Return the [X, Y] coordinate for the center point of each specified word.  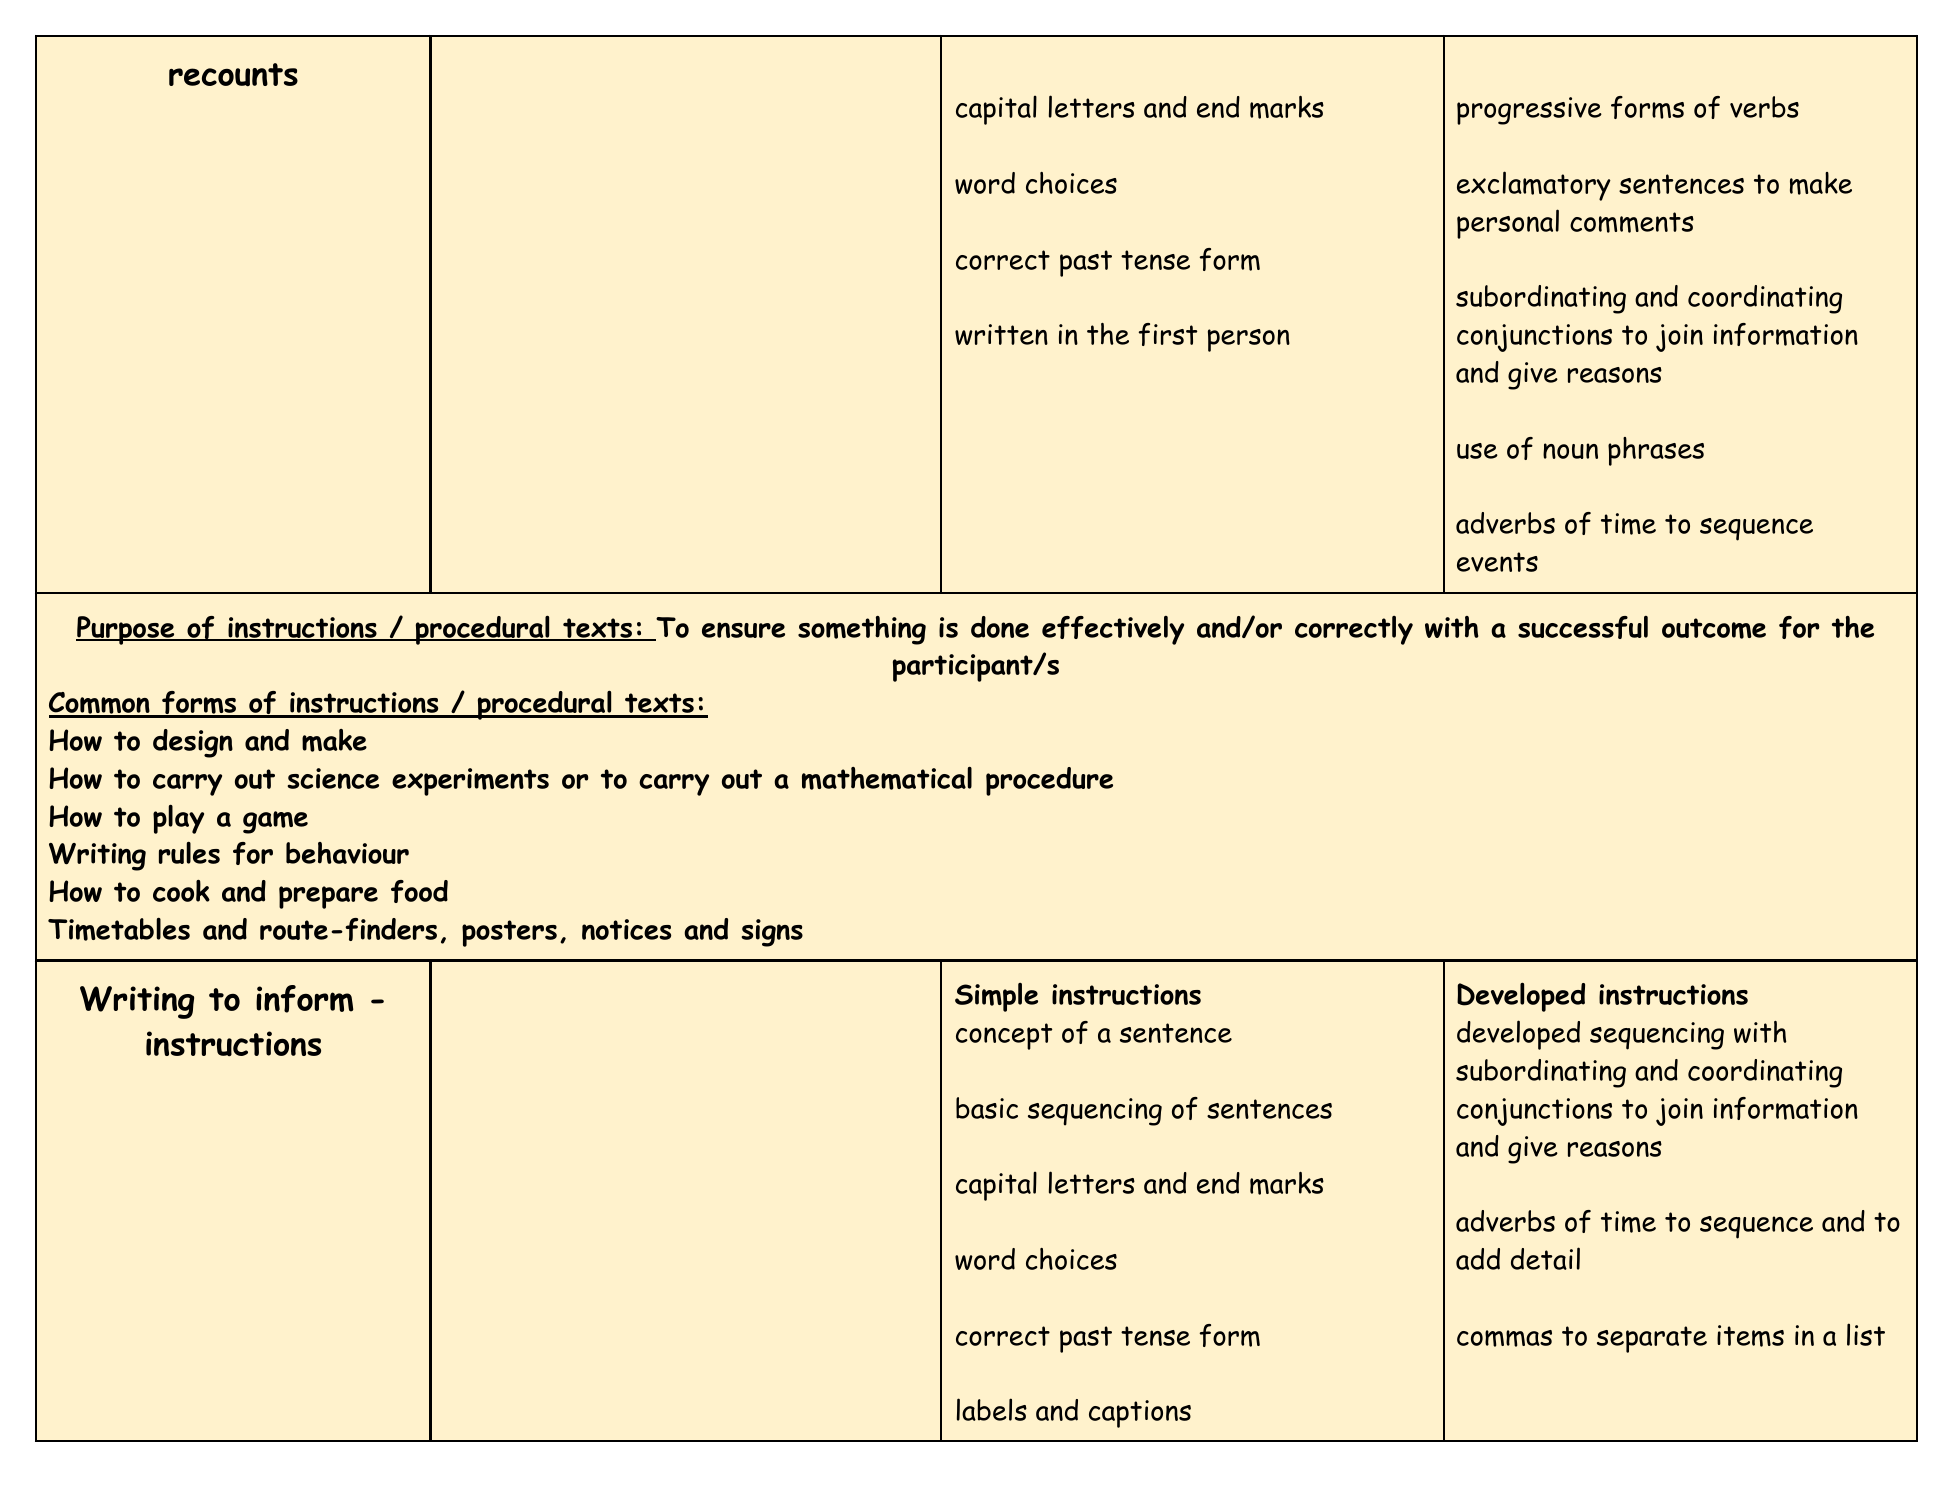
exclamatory [1534, 186]
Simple [996, 997]
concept [1004, 1036]
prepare [328, 897]
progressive [1529, 111]
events [1497, 562]
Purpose [126, 630]
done [1000, 627]
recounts [233, 75]
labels [992, 1409]
